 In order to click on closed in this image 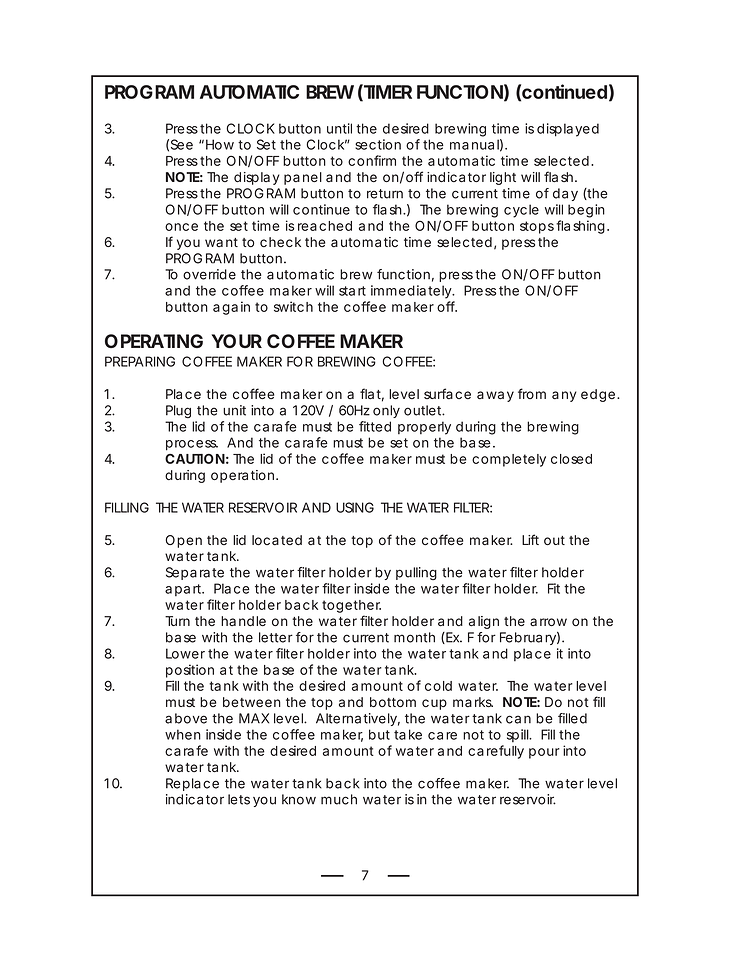, I will do `click(571, 459)`.
